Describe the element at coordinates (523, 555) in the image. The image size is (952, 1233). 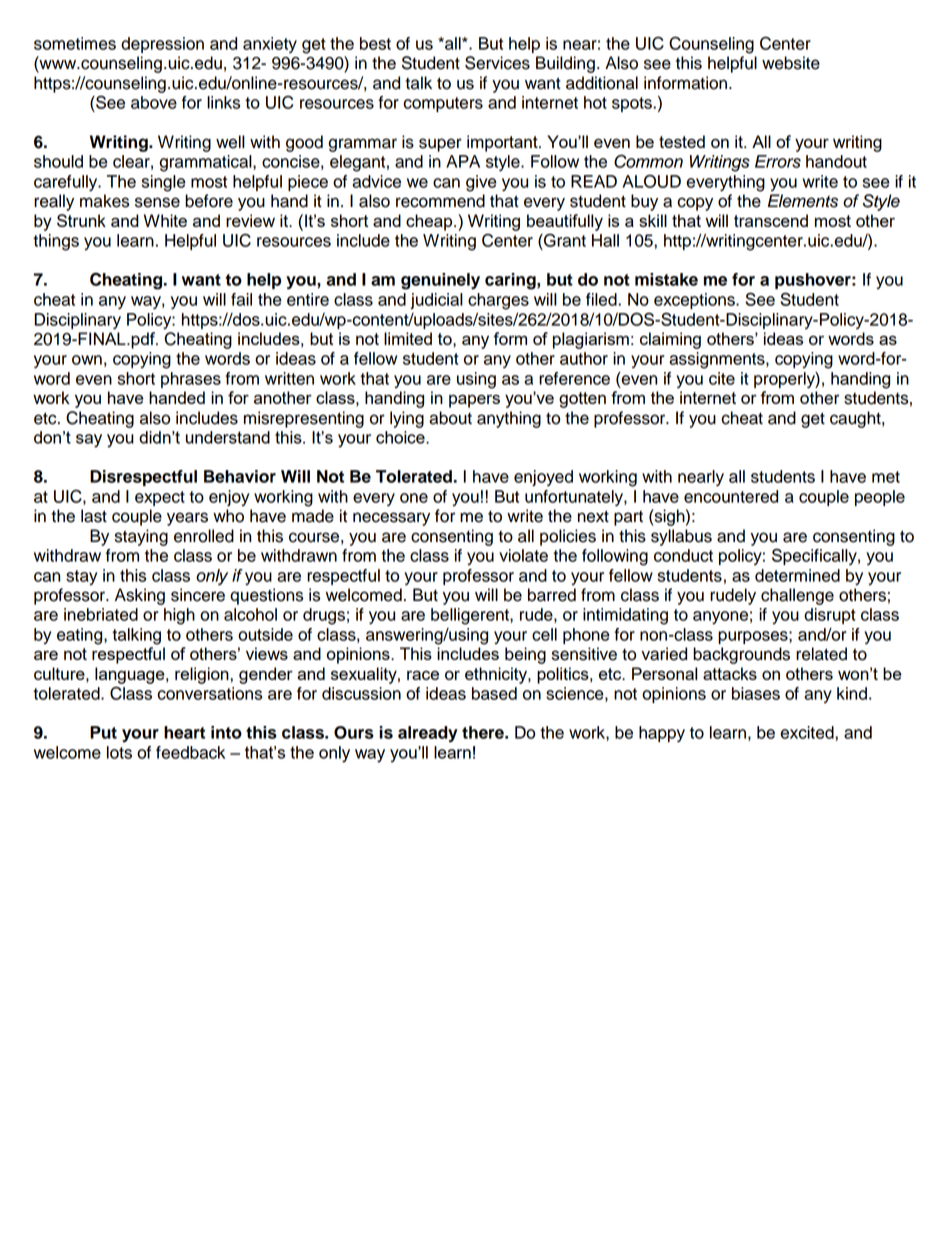
I see `violate` at that location.
